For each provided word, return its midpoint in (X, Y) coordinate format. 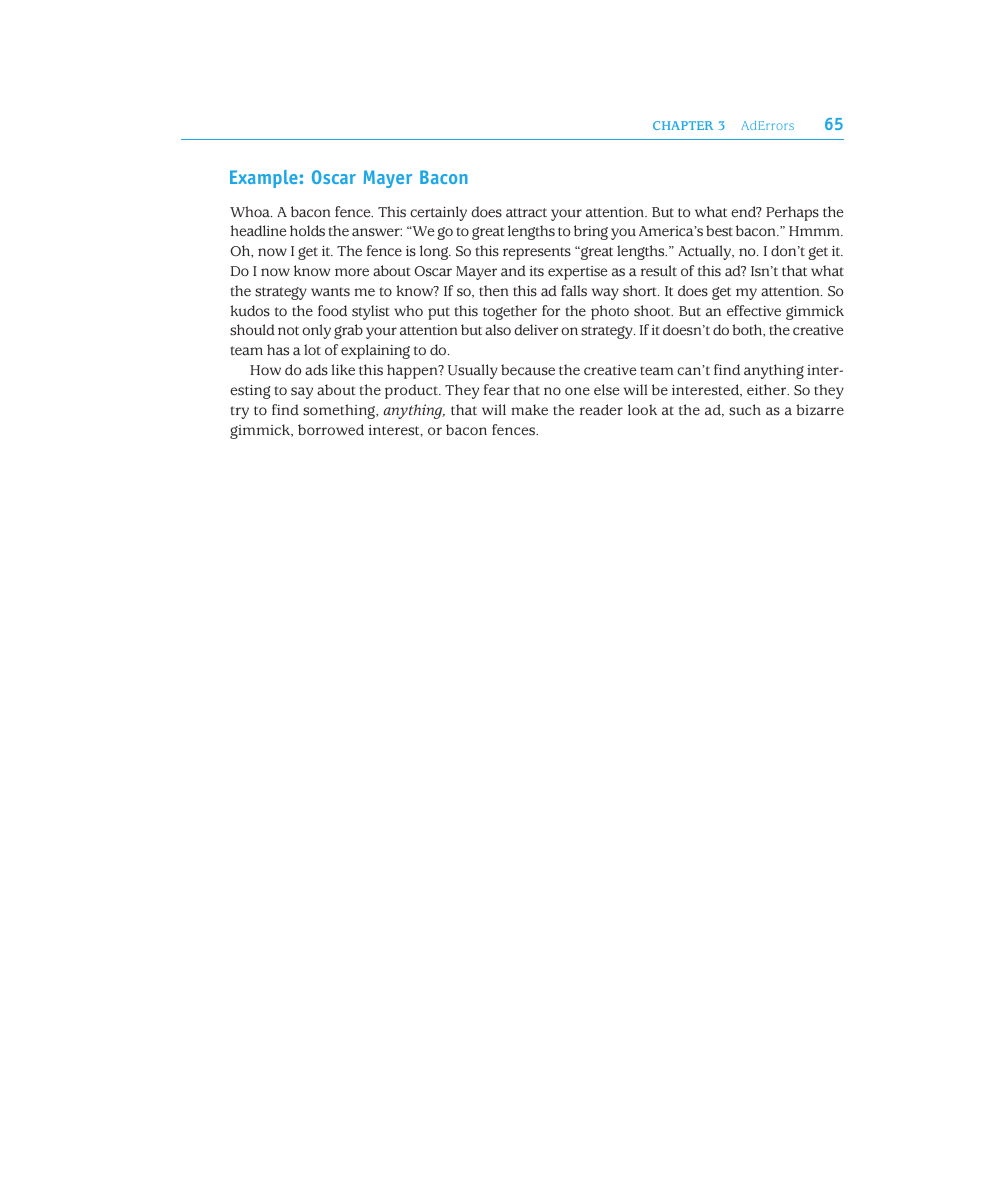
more (352, 272)
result (659, 271)
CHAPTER (683, 125)
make (529, 410)
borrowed (331, 430)
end (744, 212)
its (537, 271)
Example (264, 179)
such (745, 410)
